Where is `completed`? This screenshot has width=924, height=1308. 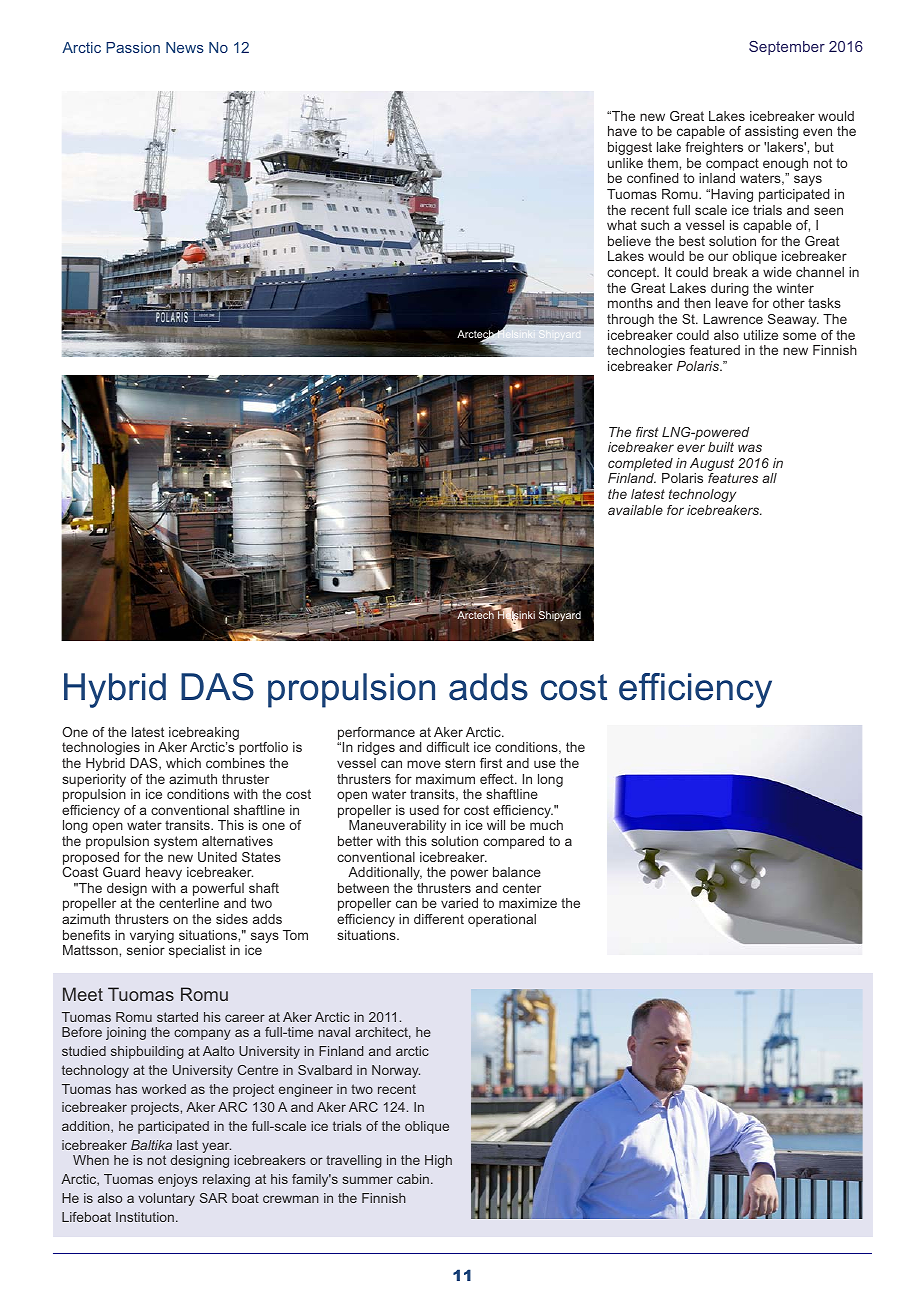
completed is located at coordinates (640, 466).
